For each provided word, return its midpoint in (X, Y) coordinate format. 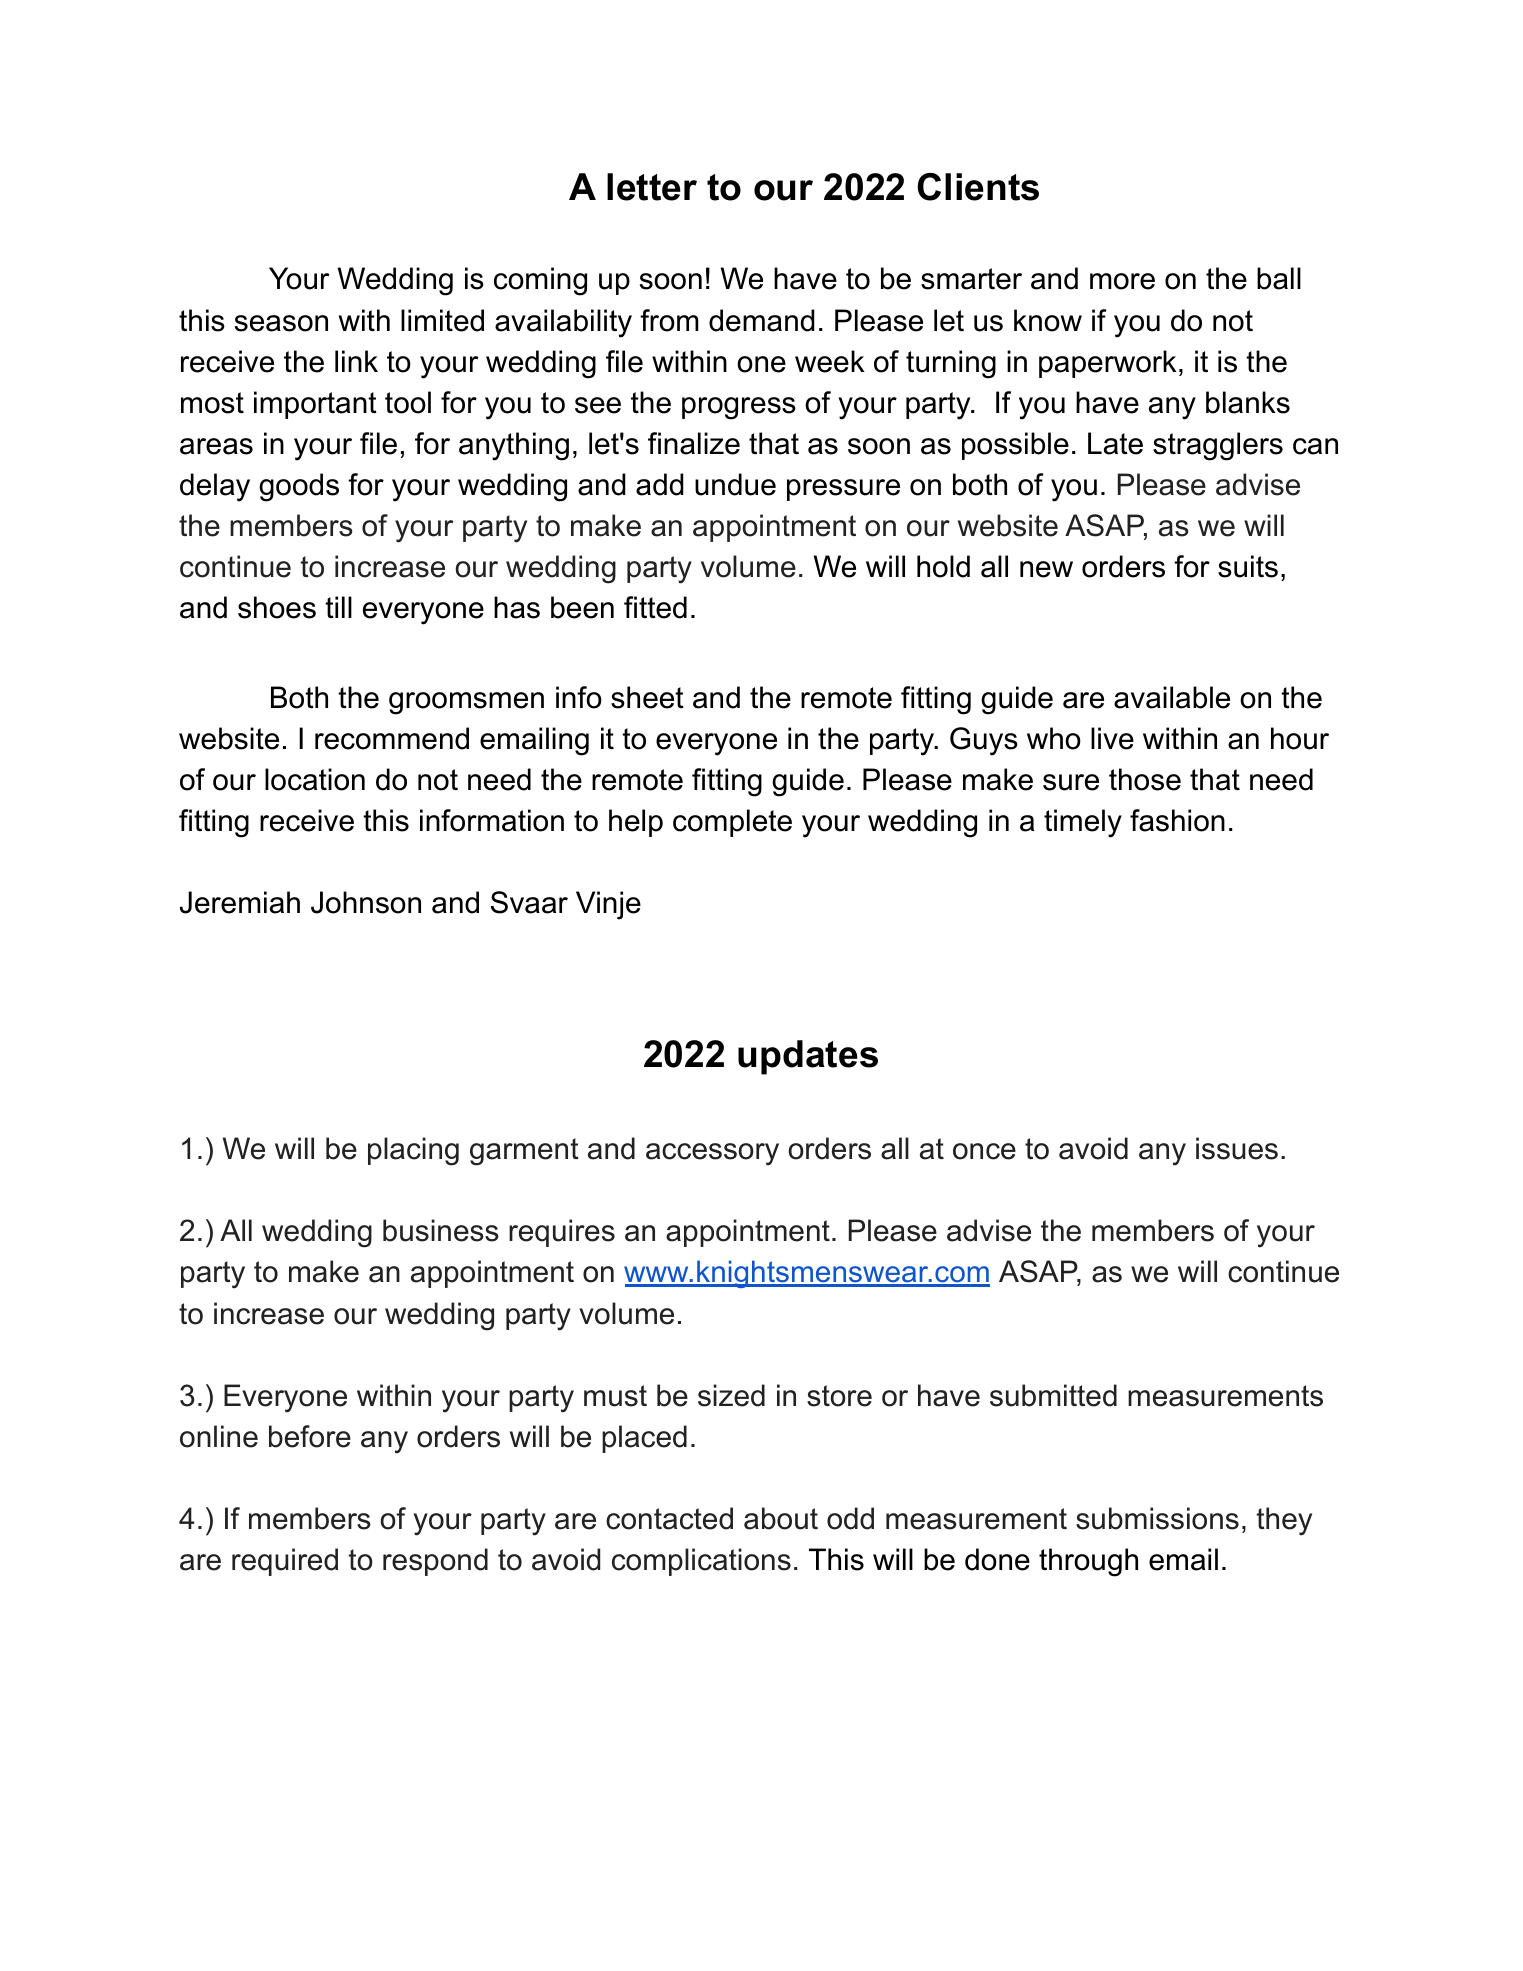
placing (413, 1151)
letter (652, 187)
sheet (647, 697)
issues (1237, 1148)
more (1122, 281)
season (281, 323)
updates (808, 1057)
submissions (1157, 1518)
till (338, 607)
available (1172, 697)
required (285, 1562)
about (781, 1518)
